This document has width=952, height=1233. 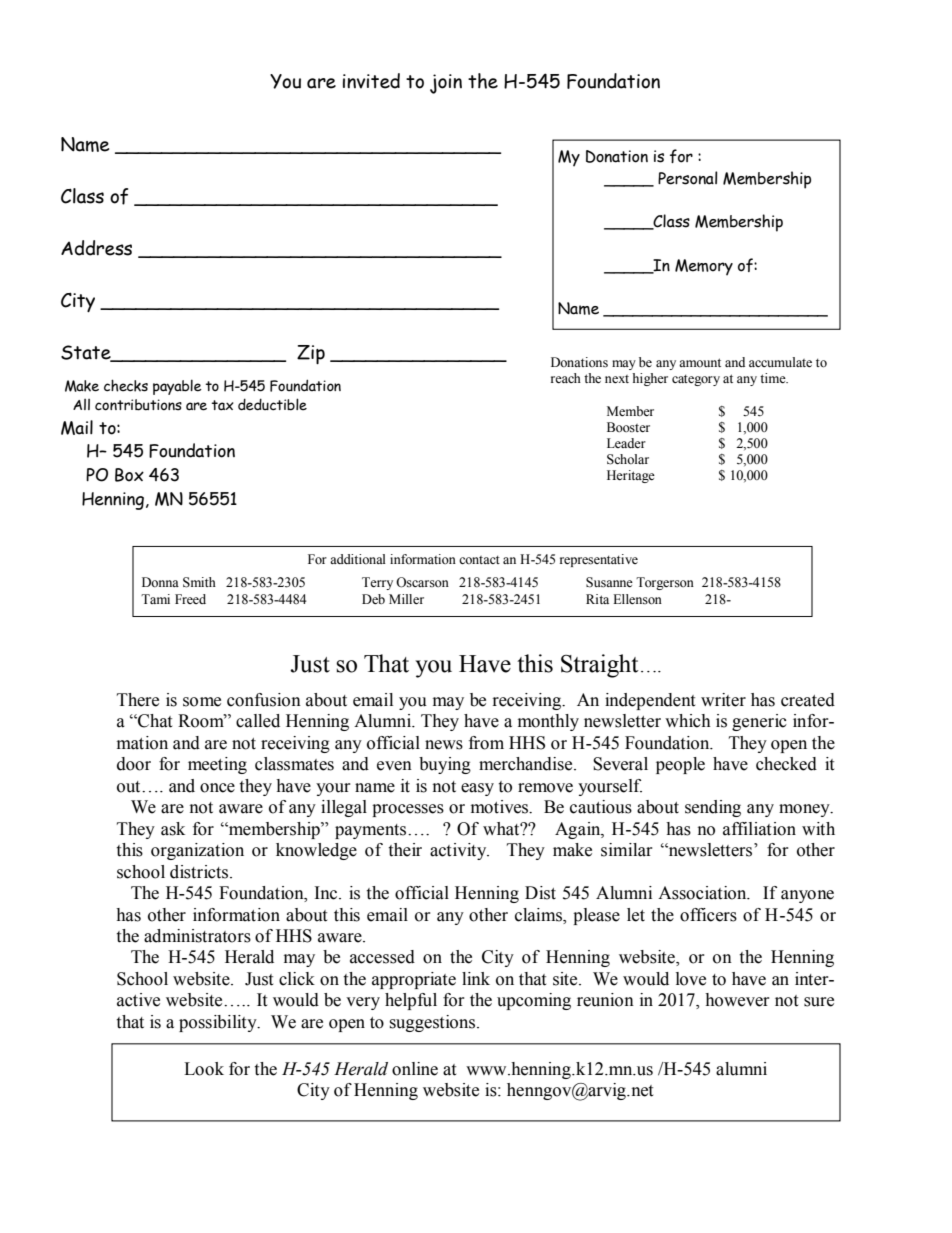 What do you see at coordinates (219, 1023) in the document?
I see `possibility` at bounding box center [219, 1023].
